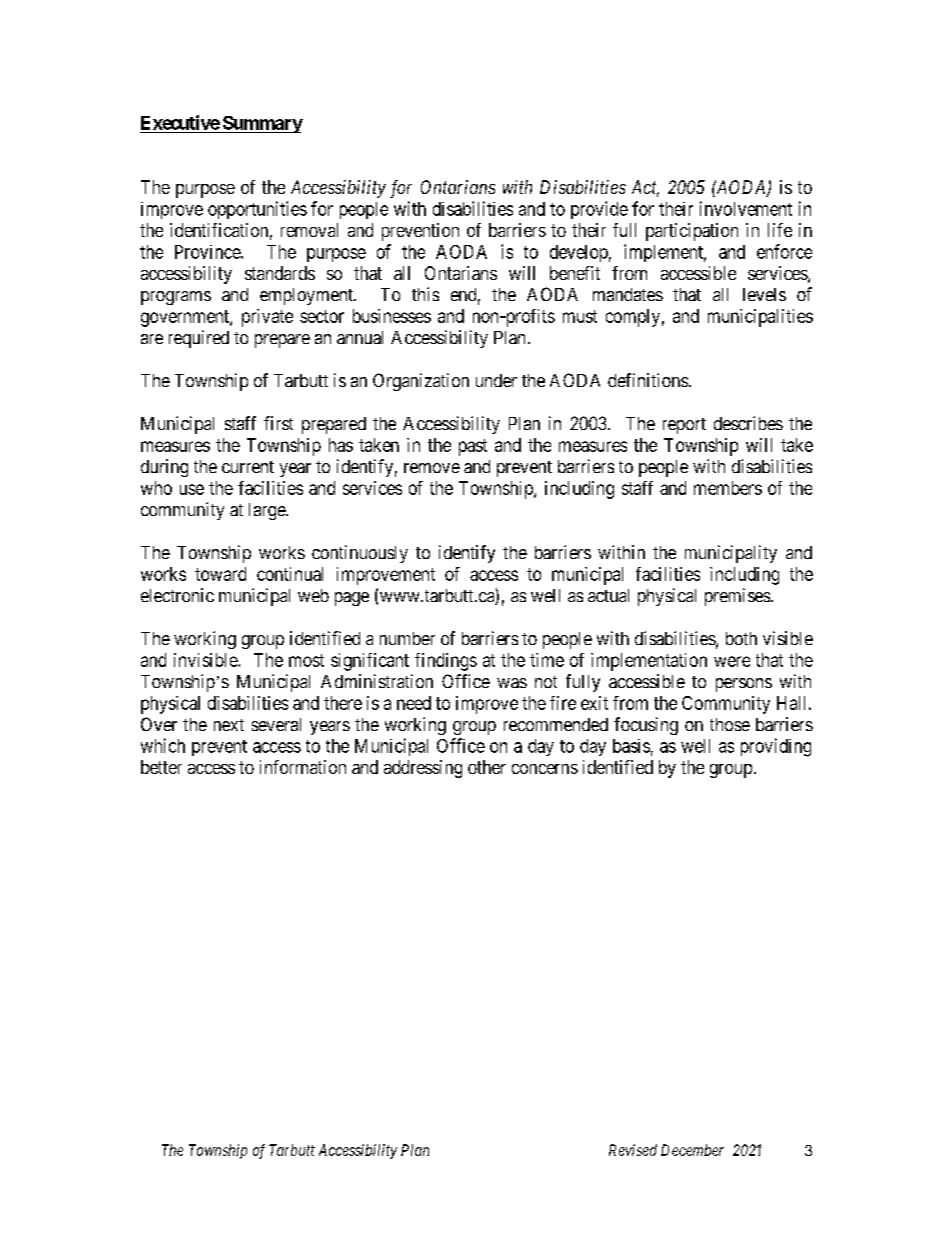 The width and height of the screenshot is (952, 1233). What do you see at coordinates (728, 488) in the screenshot?
I see `members` at bounding box center [728, 488].
